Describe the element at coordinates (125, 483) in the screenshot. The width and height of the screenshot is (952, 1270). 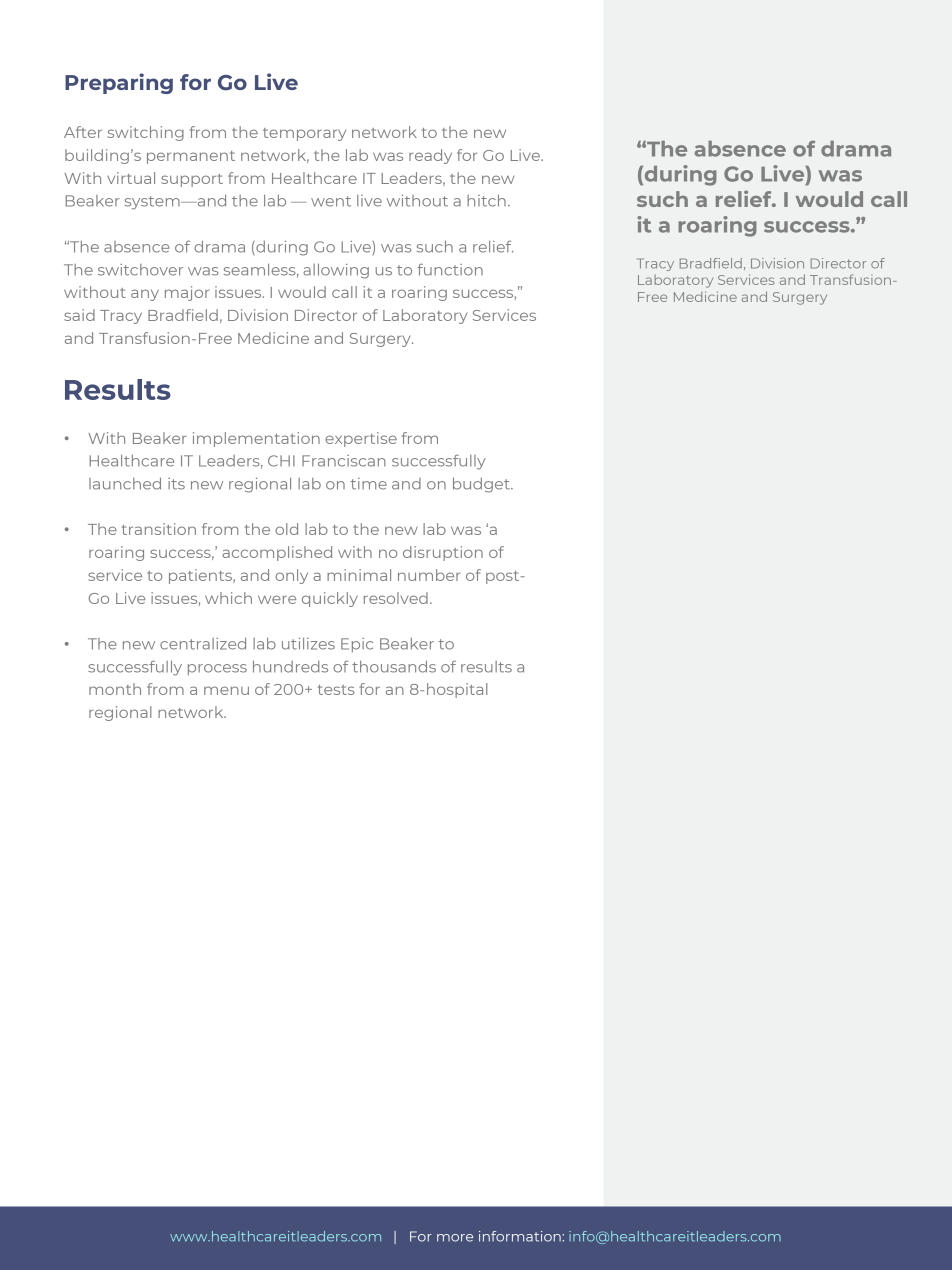
I see `launched` at that location.
